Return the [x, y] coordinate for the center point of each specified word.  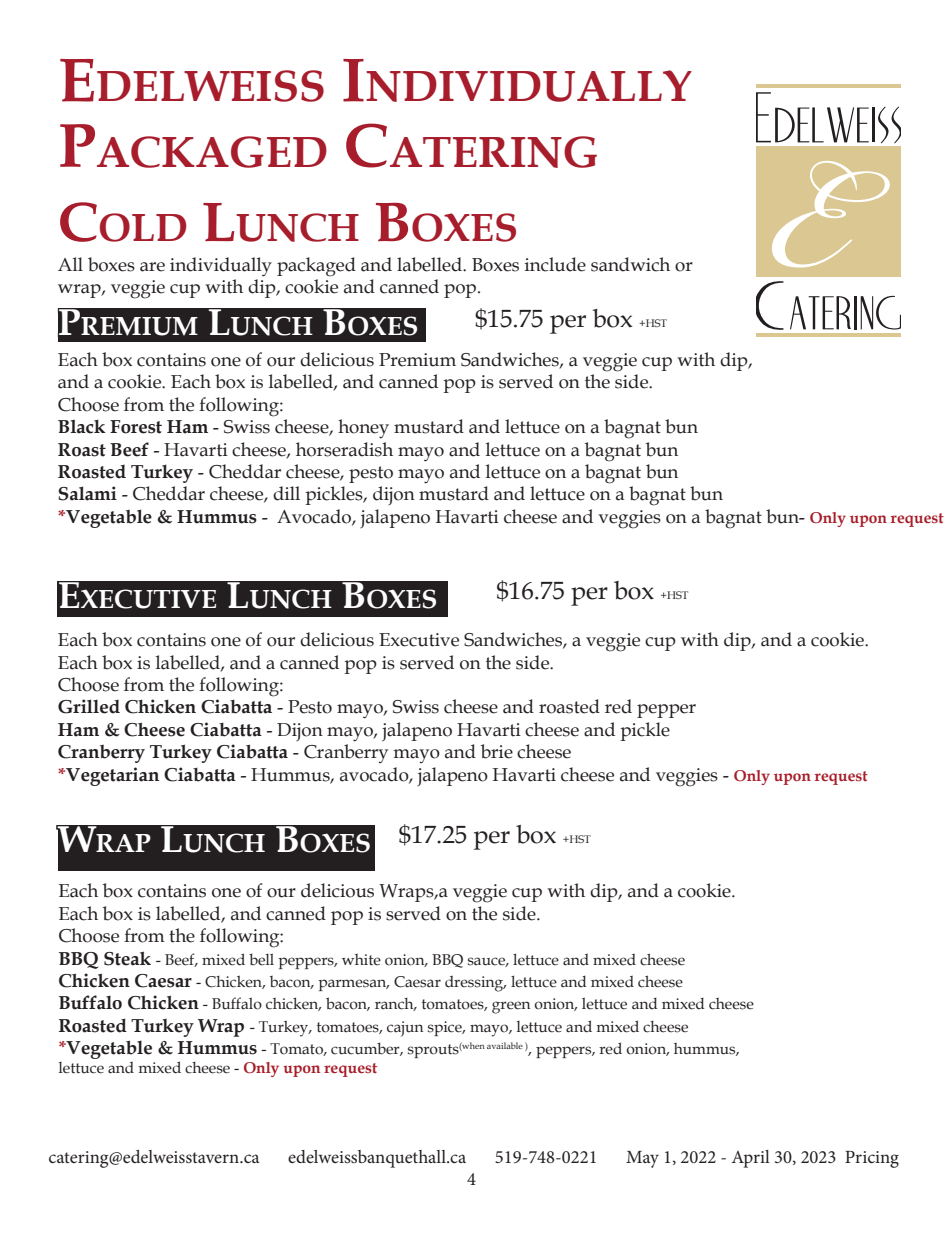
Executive [419, 640]
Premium [417, 360]
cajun [405, 1029]
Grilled [89, 706]
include [555, 264]
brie [497, 751]
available [505, 1045]
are [152, 267]
